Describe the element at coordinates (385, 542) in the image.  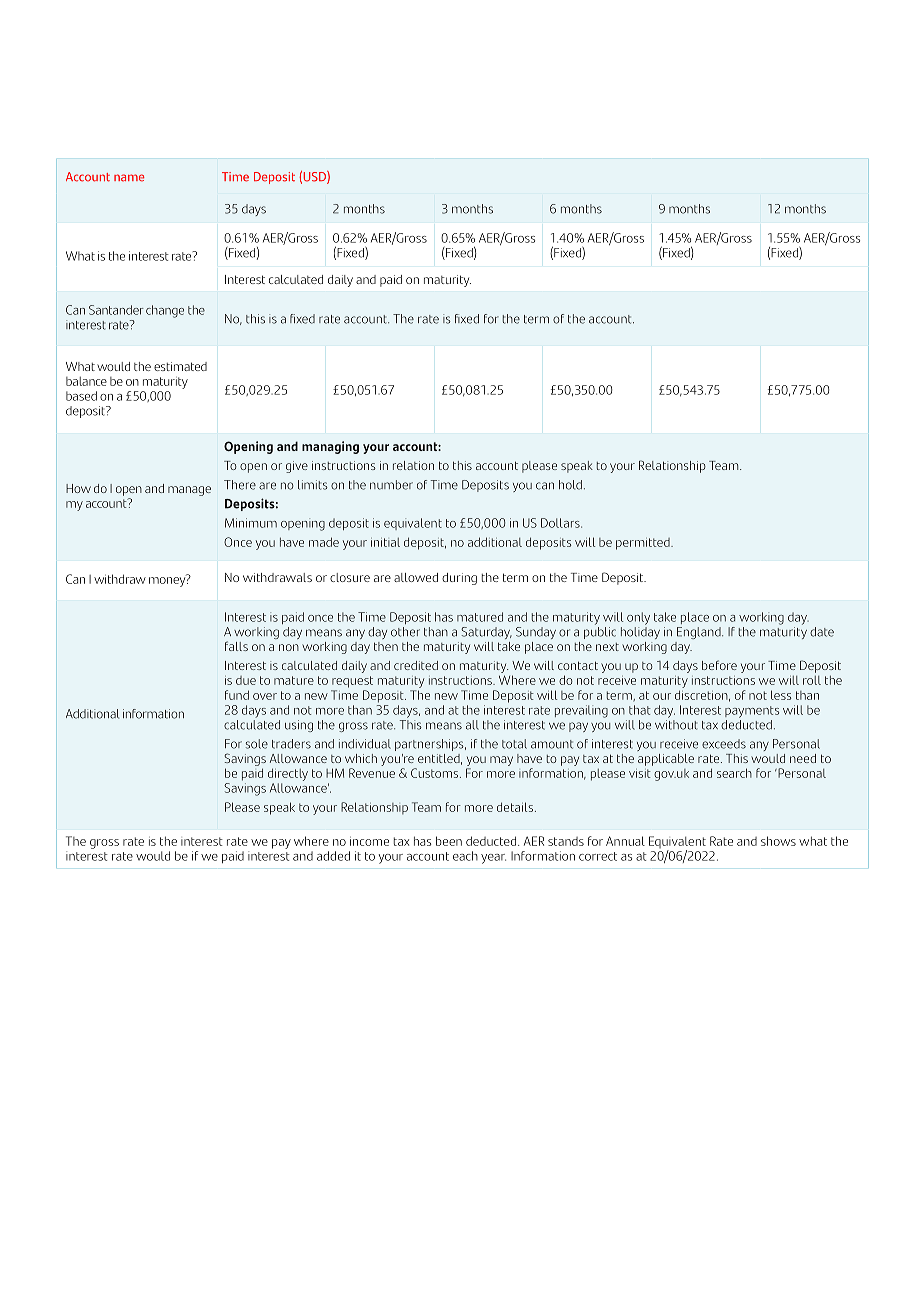
I see `initial` at that location.
